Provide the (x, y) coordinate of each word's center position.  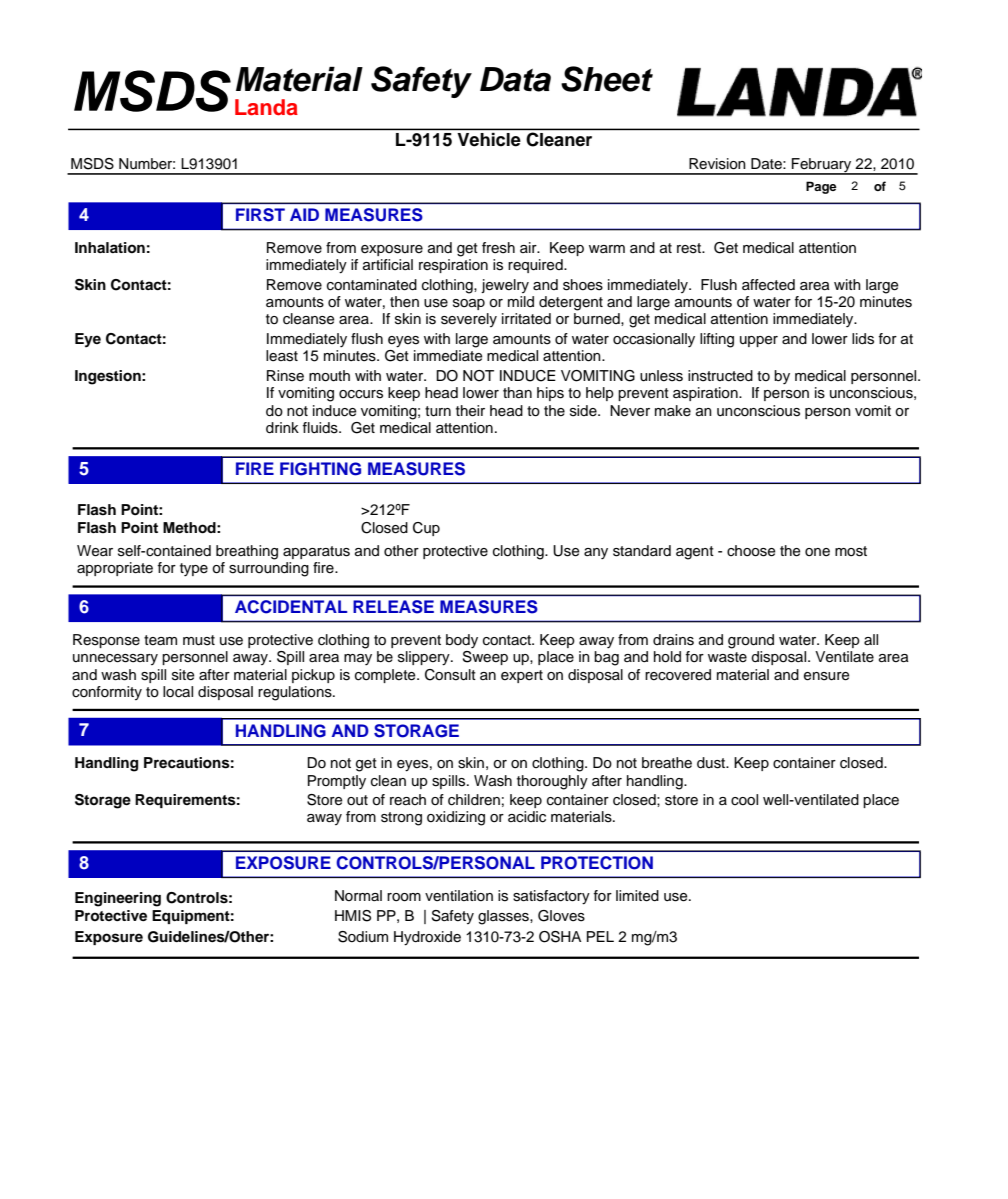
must (199, 640)
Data (515, 79)
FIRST (260, 215)
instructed (720, 376)
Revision (717, 164)
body (462, 641)
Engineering (118, 899)
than (517, 393)
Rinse (285, 376)
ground (751, 641)
